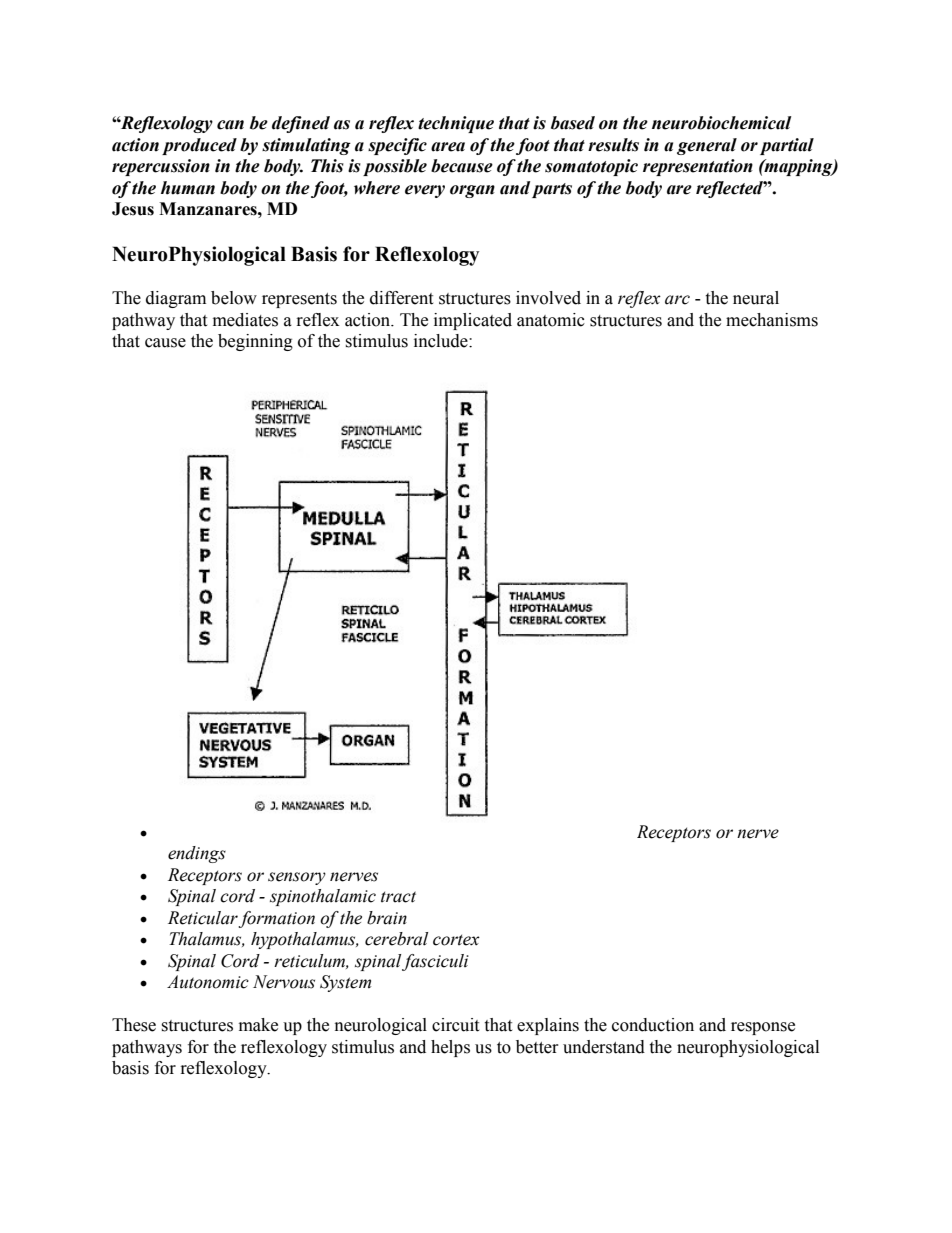 Image resolution: width=952 pixels, height=1233 pixels. What do you see at coordinates (442, 341) in the document?
I see `include` at bounding box center [442, 341].
